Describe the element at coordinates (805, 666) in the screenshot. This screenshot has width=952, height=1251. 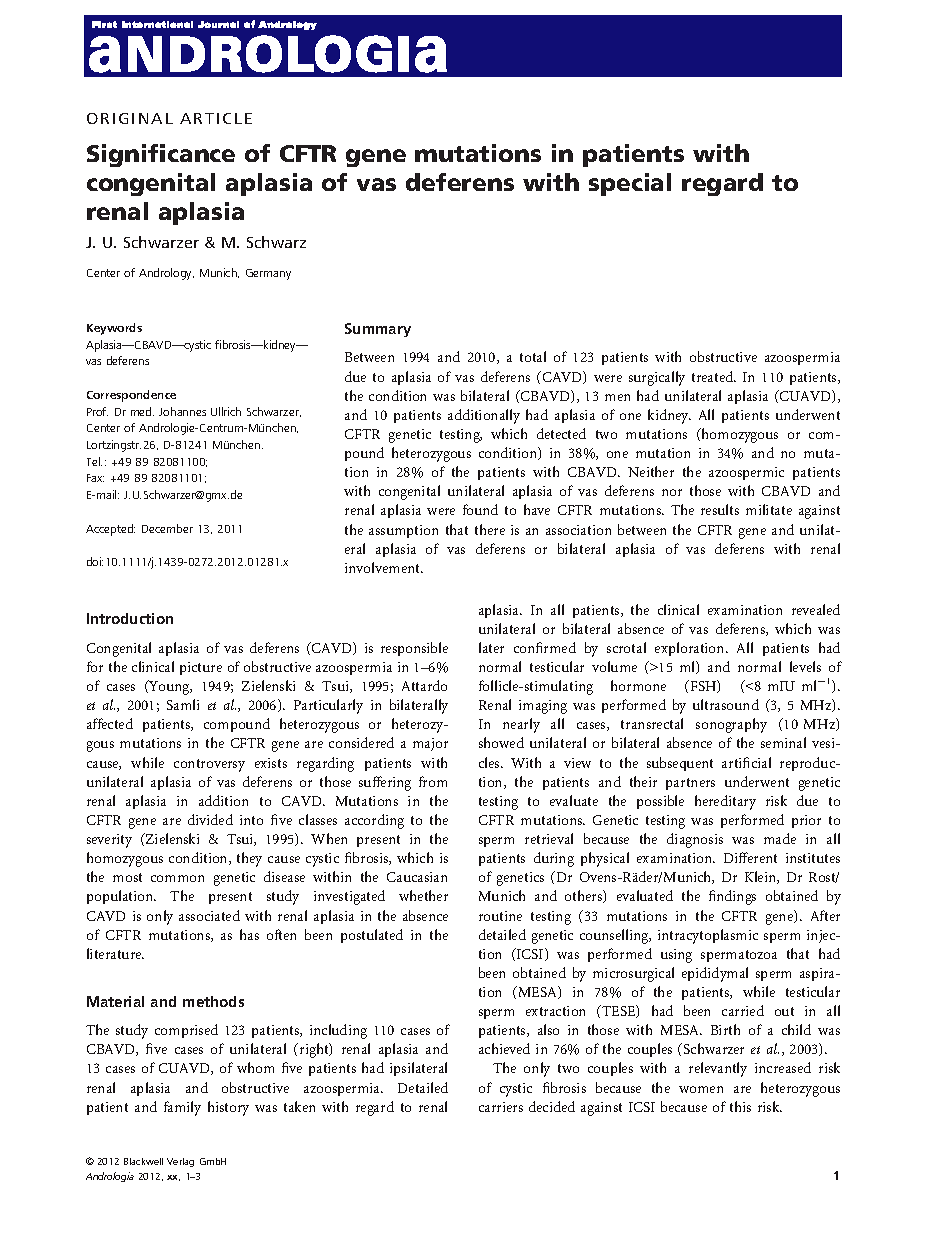
I see `levels` at that location.
